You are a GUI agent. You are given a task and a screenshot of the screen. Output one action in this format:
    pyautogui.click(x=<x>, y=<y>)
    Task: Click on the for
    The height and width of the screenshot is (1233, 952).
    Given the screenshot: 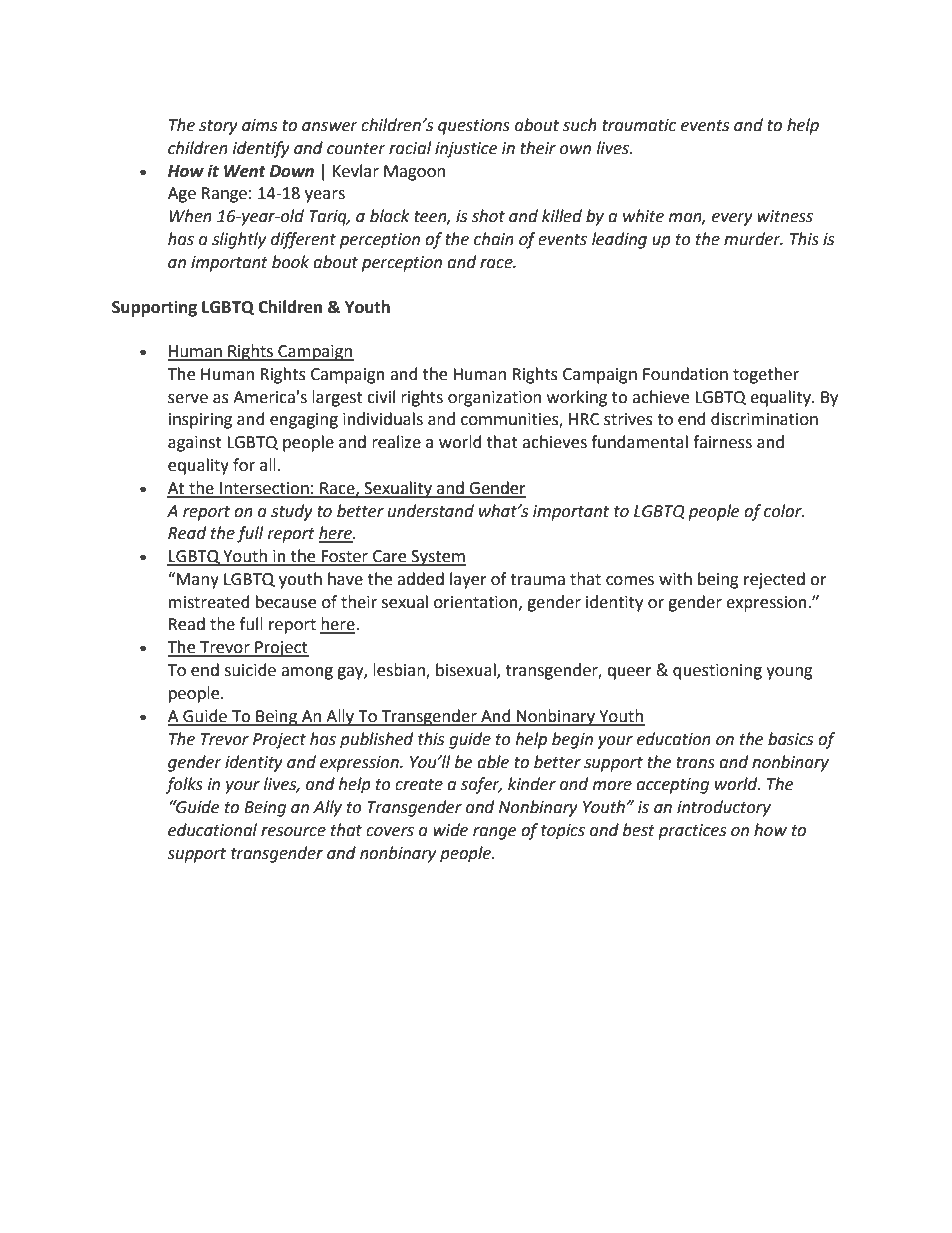 What is the action you would take?
    pyautogui.click(x=244, y=465)
